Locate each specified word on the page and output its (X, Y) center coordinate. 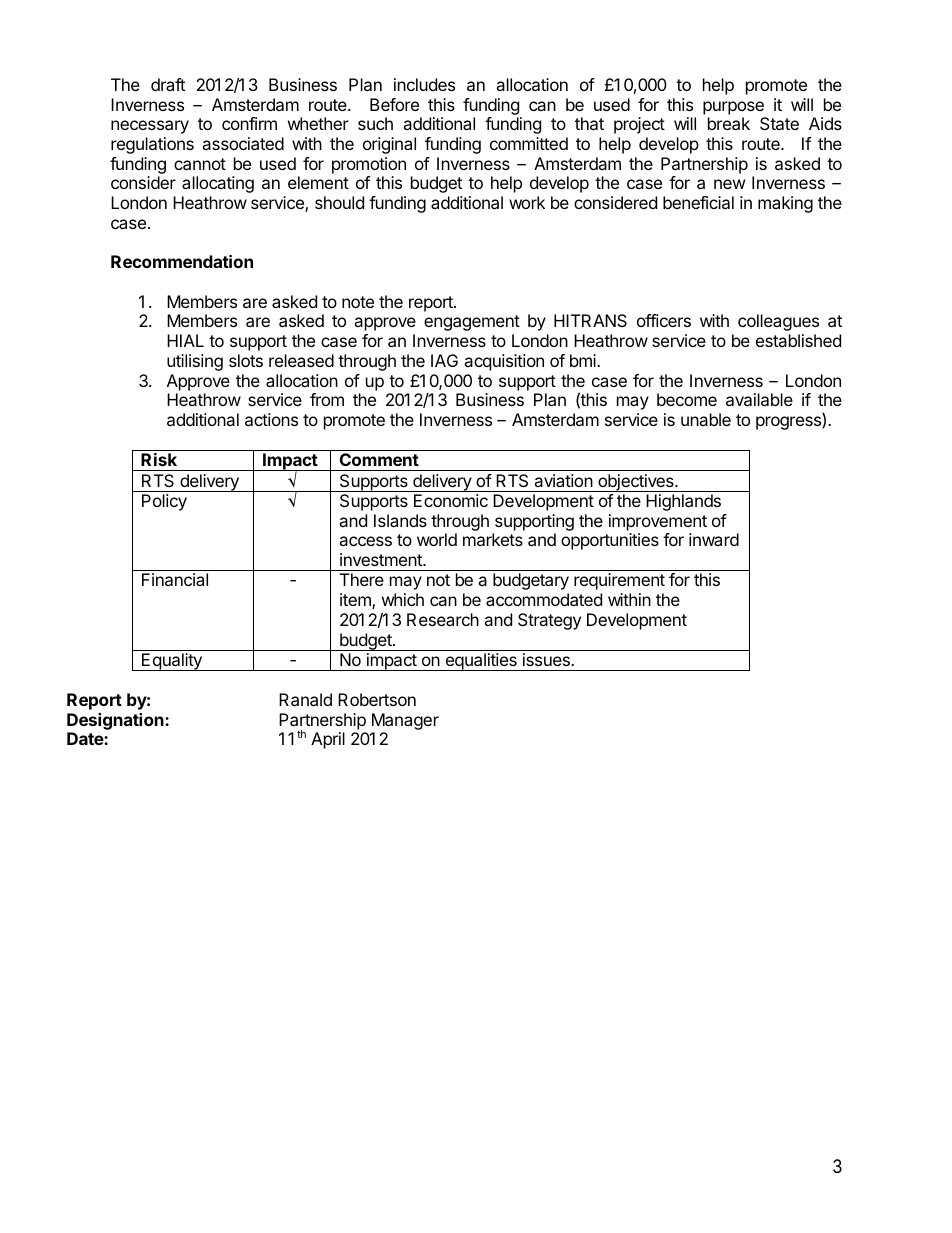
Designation (116, 721)
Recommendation (182, 261)
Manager (405, 721)
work (527, 202)
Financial (175, 579)
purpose (733, 108)
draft (168, 84)
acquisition (504, 362)
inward (714, 539)
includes (424, 84)
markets (493, 539)
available (759, 399)
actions (271, 419)
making (785, 204)
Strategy (549, 621)
